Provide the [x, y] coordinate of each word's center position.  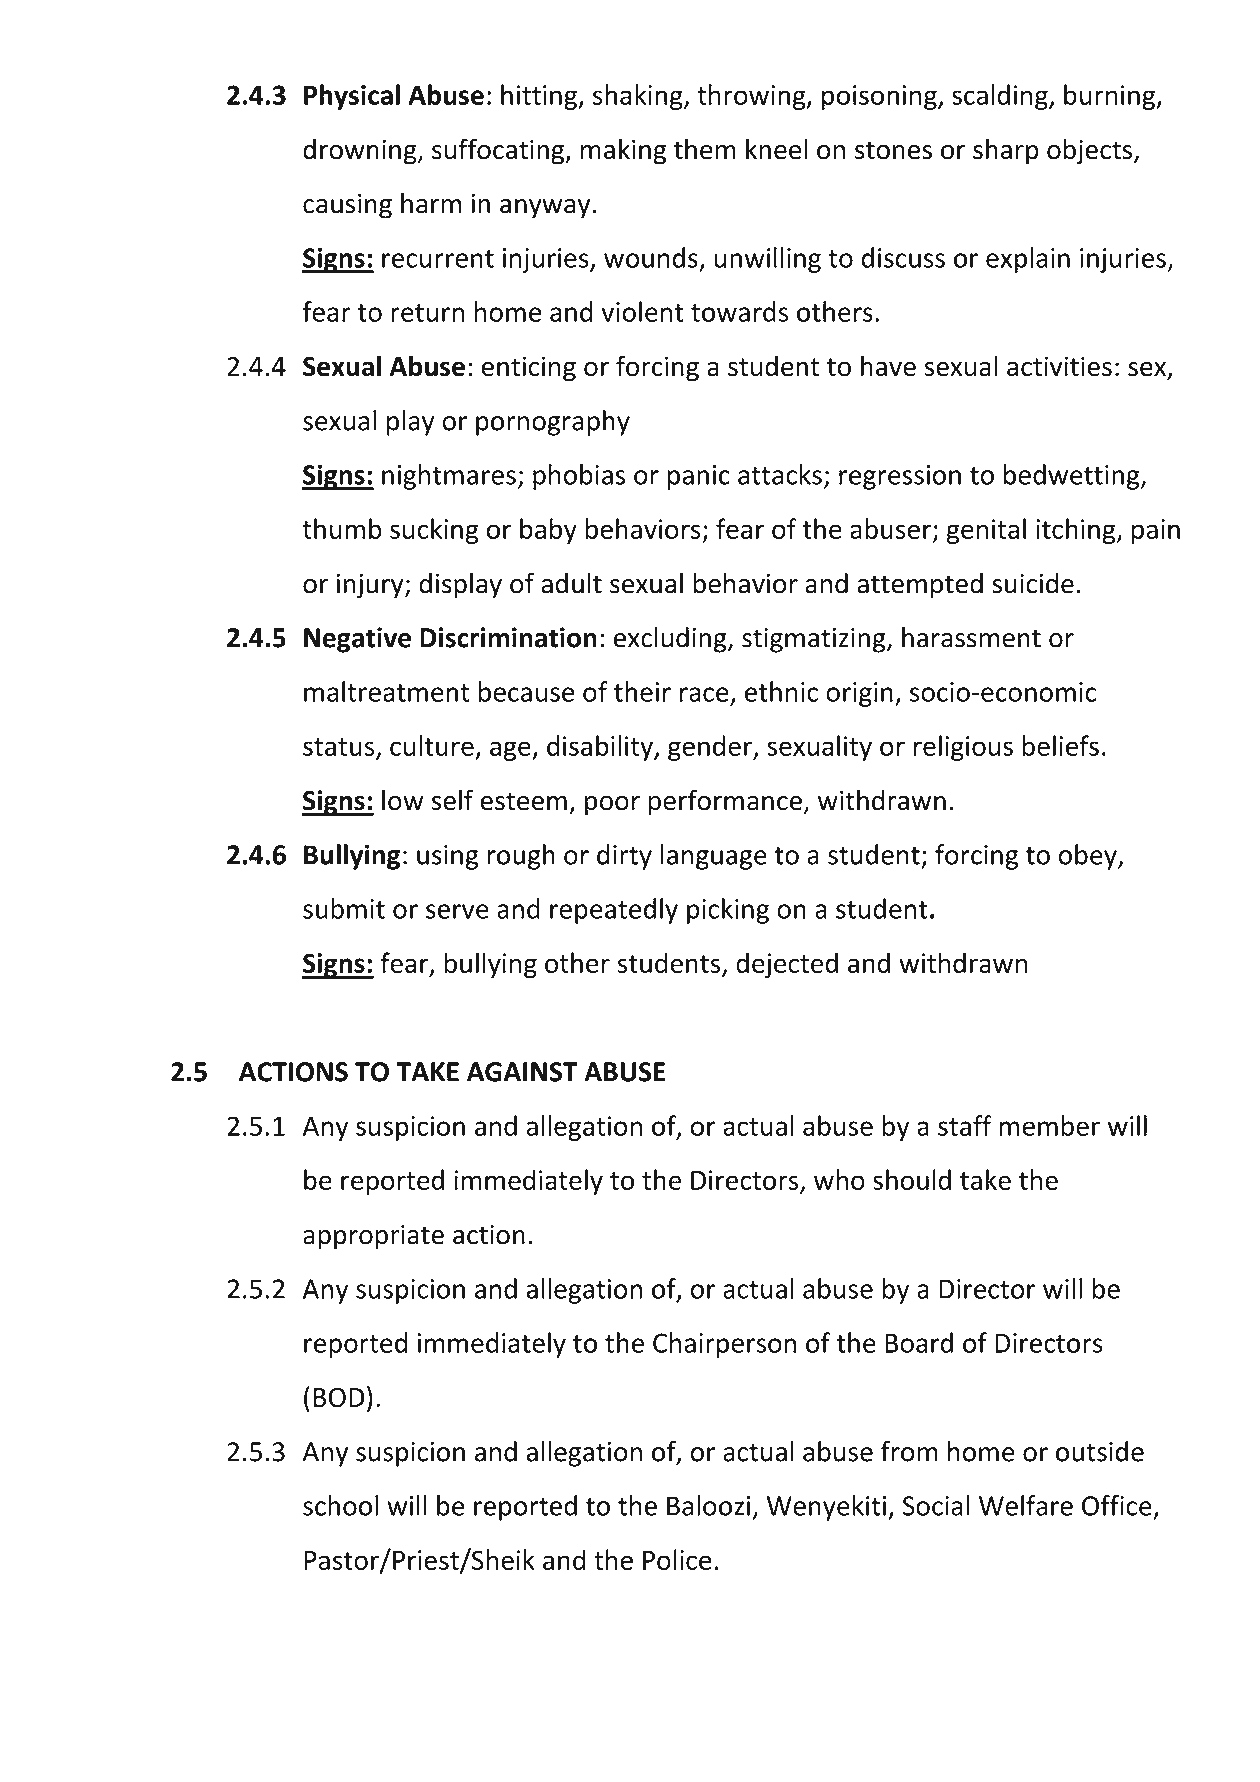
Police [677, 1559]
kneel [777, 149]
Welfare [1026, 1505]
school [340, 1505]
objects [1089, 151]
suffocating [499, 151]
